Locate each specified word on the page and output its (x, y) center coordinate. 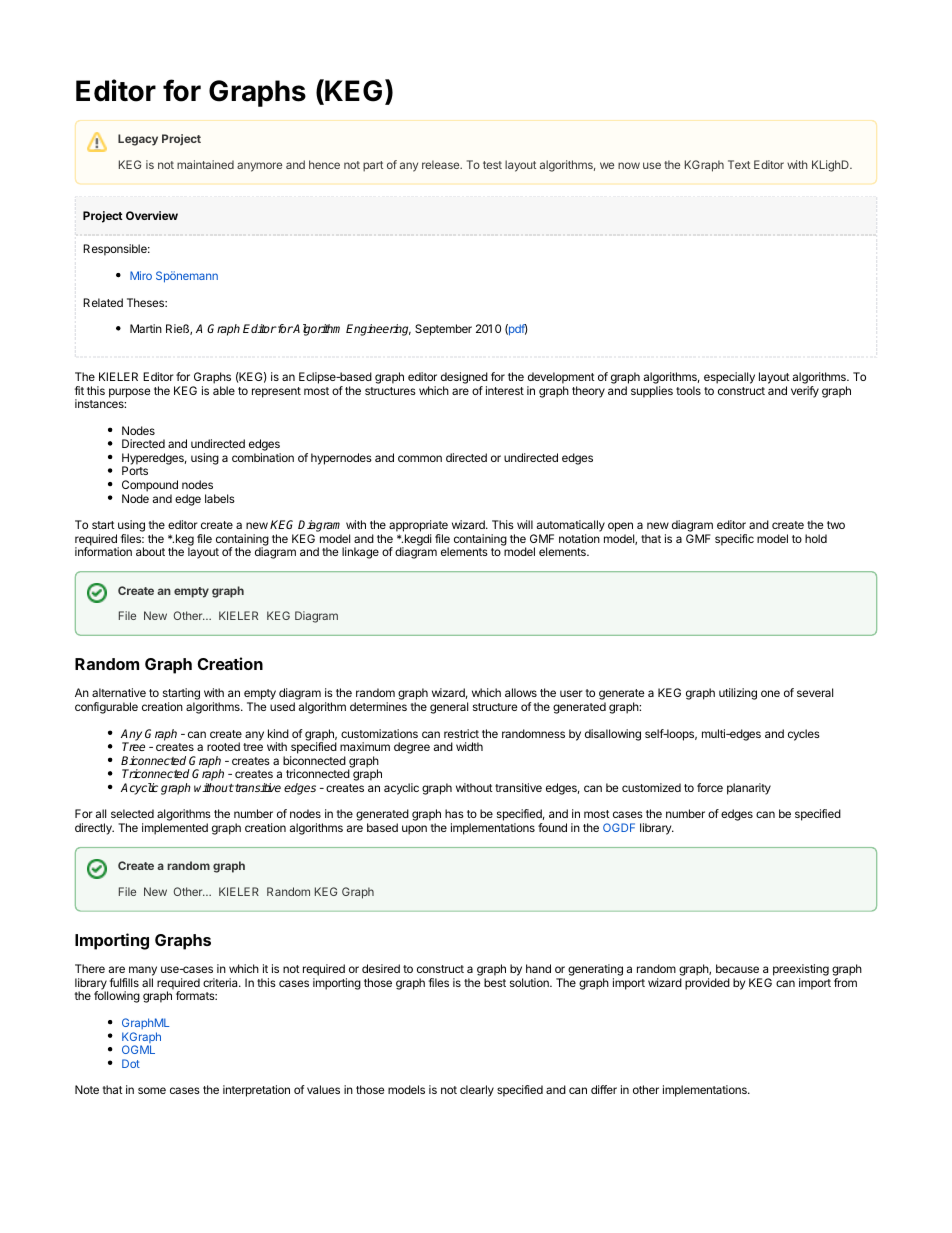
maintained (205, 164)
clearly (477, 1091)
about (150, 551)
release (442, 164)
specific (734, 540)
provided (707, 984)
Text (739, 164)
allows (521, 692)
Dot (131, 1063)
